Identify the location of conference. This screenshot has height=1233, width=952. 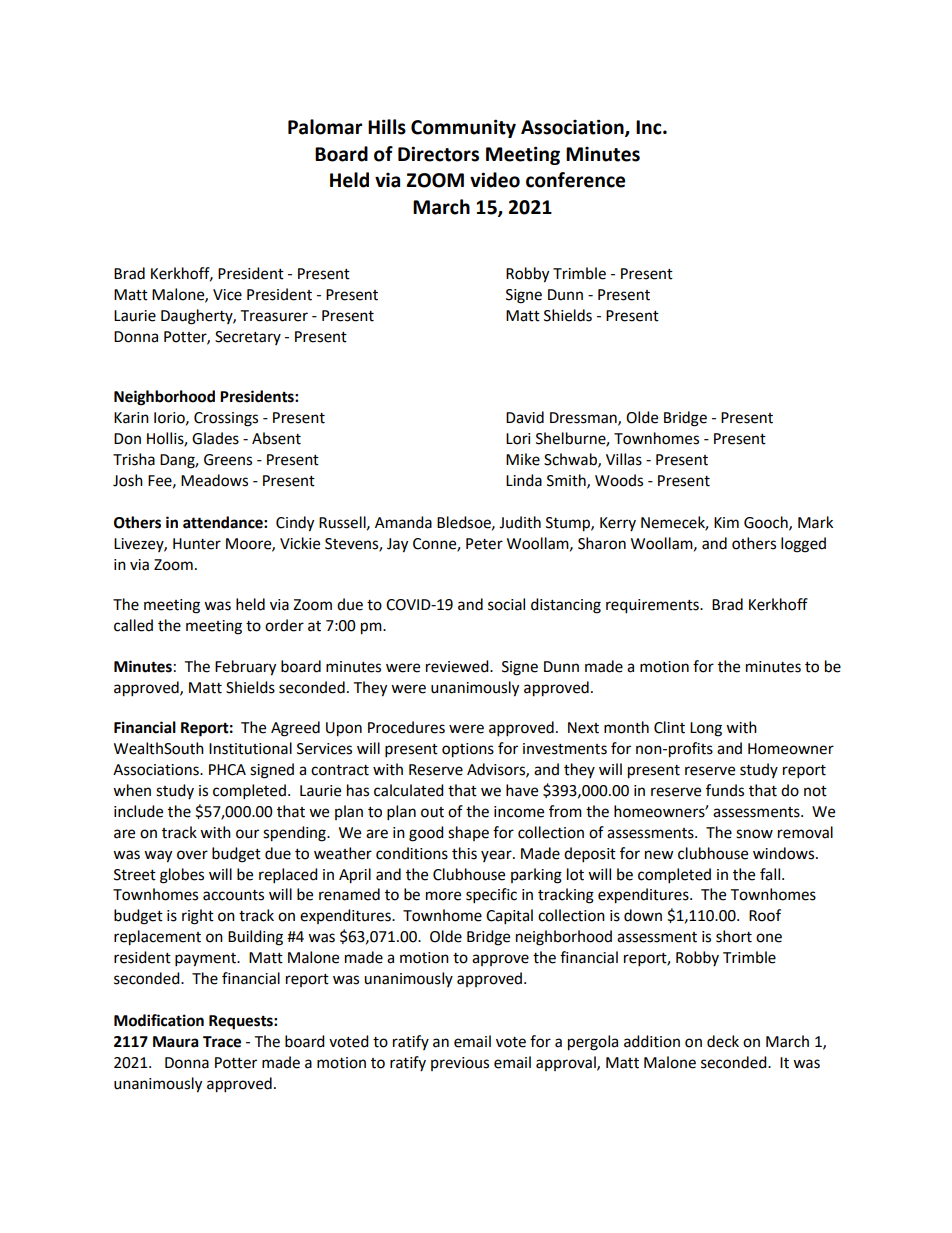
(575, 180).
